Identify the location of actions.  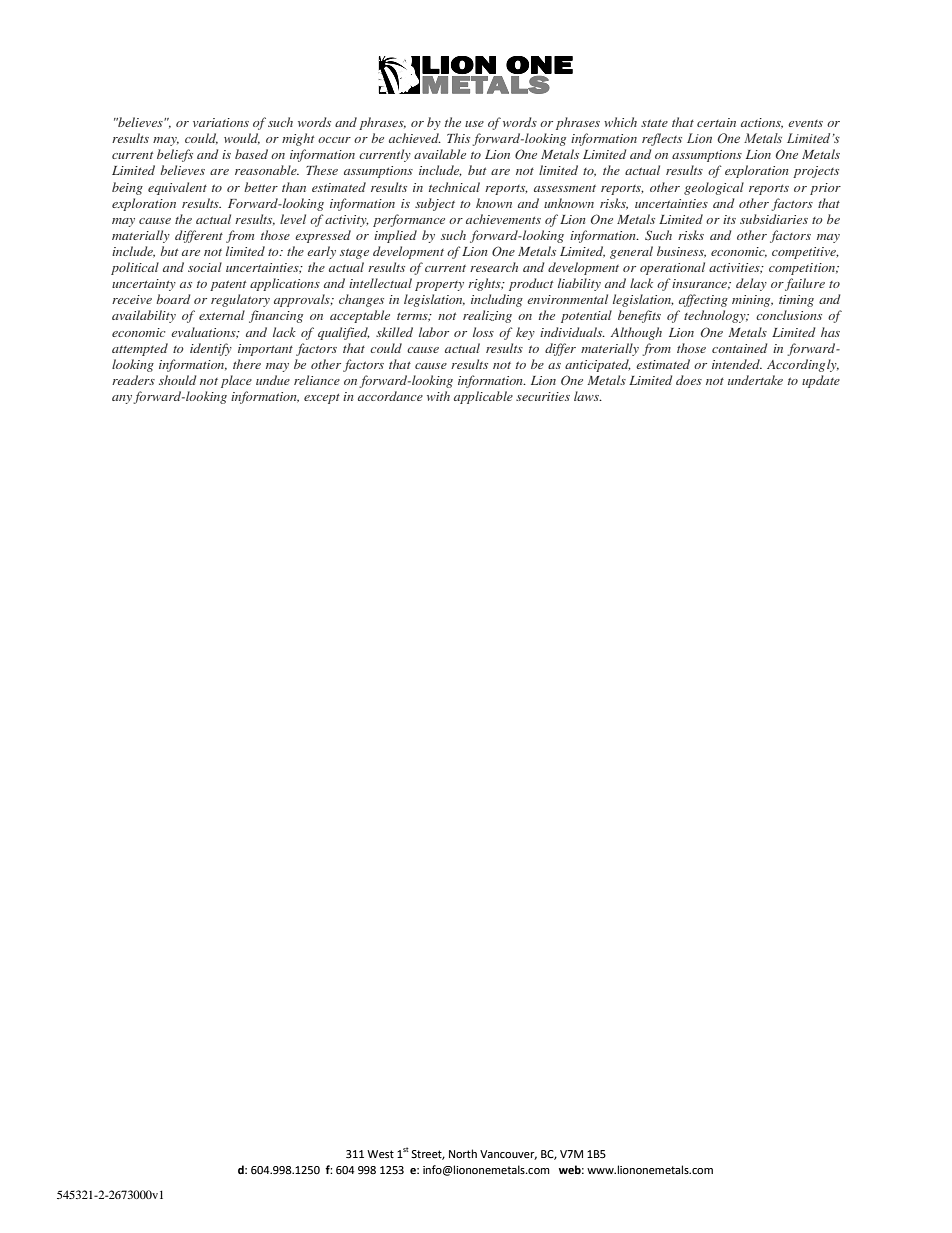
(762, 123).
